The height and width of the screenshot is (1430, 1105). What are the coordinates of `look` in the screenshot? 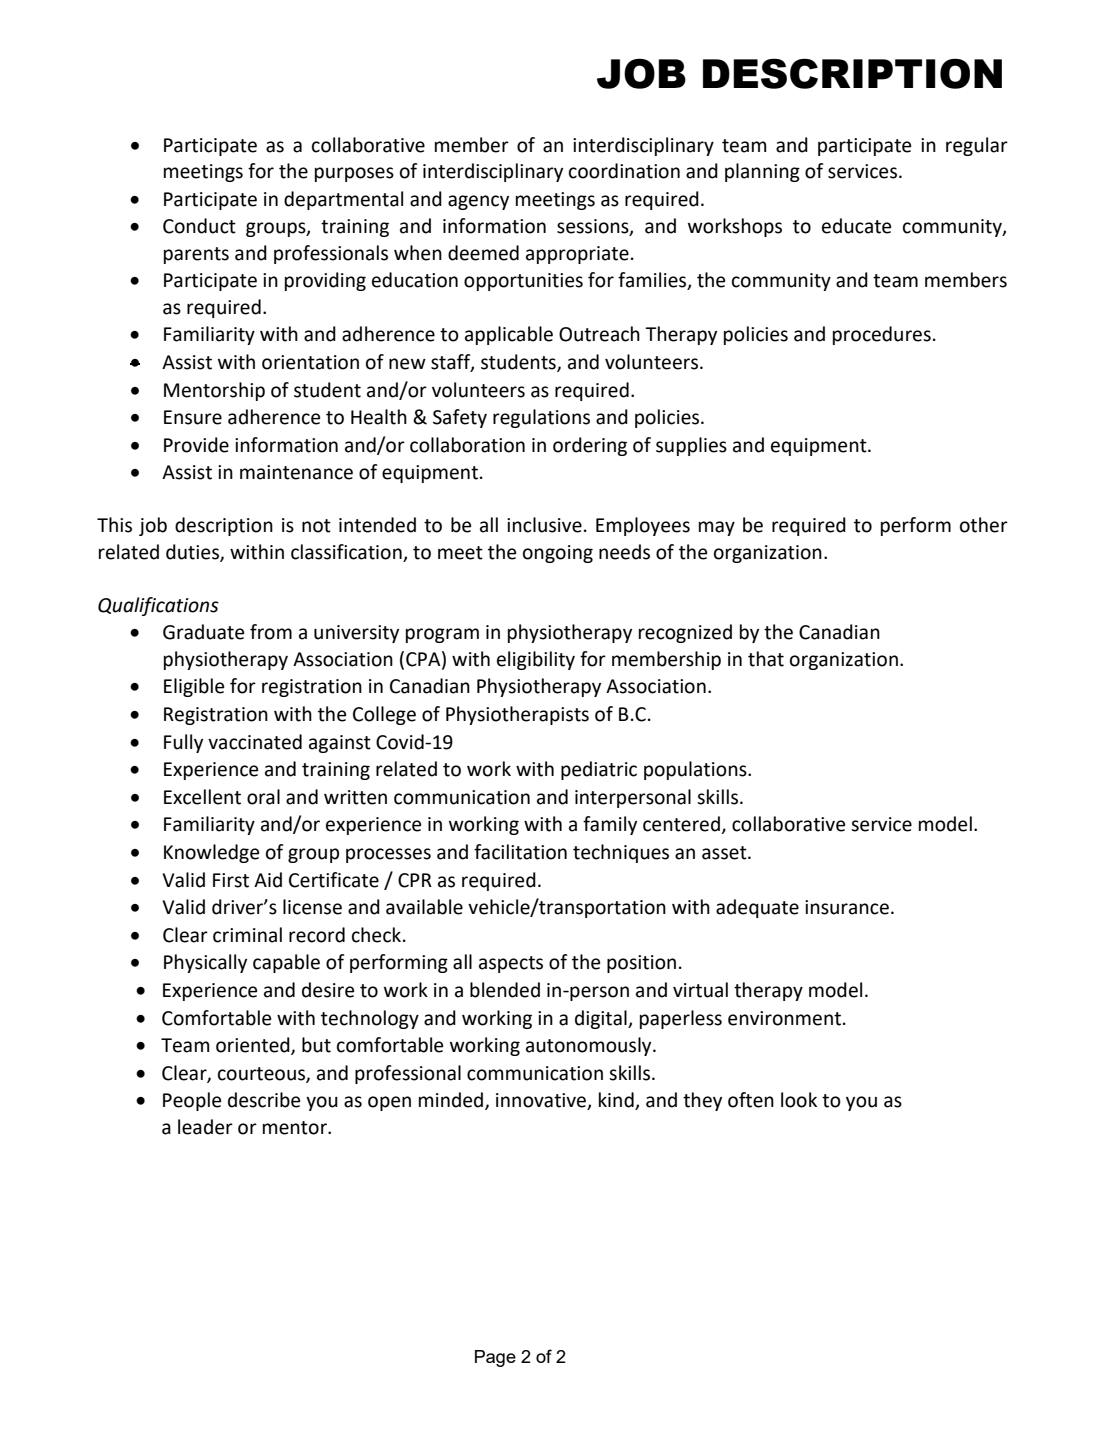 It's located at (799, 1100).
